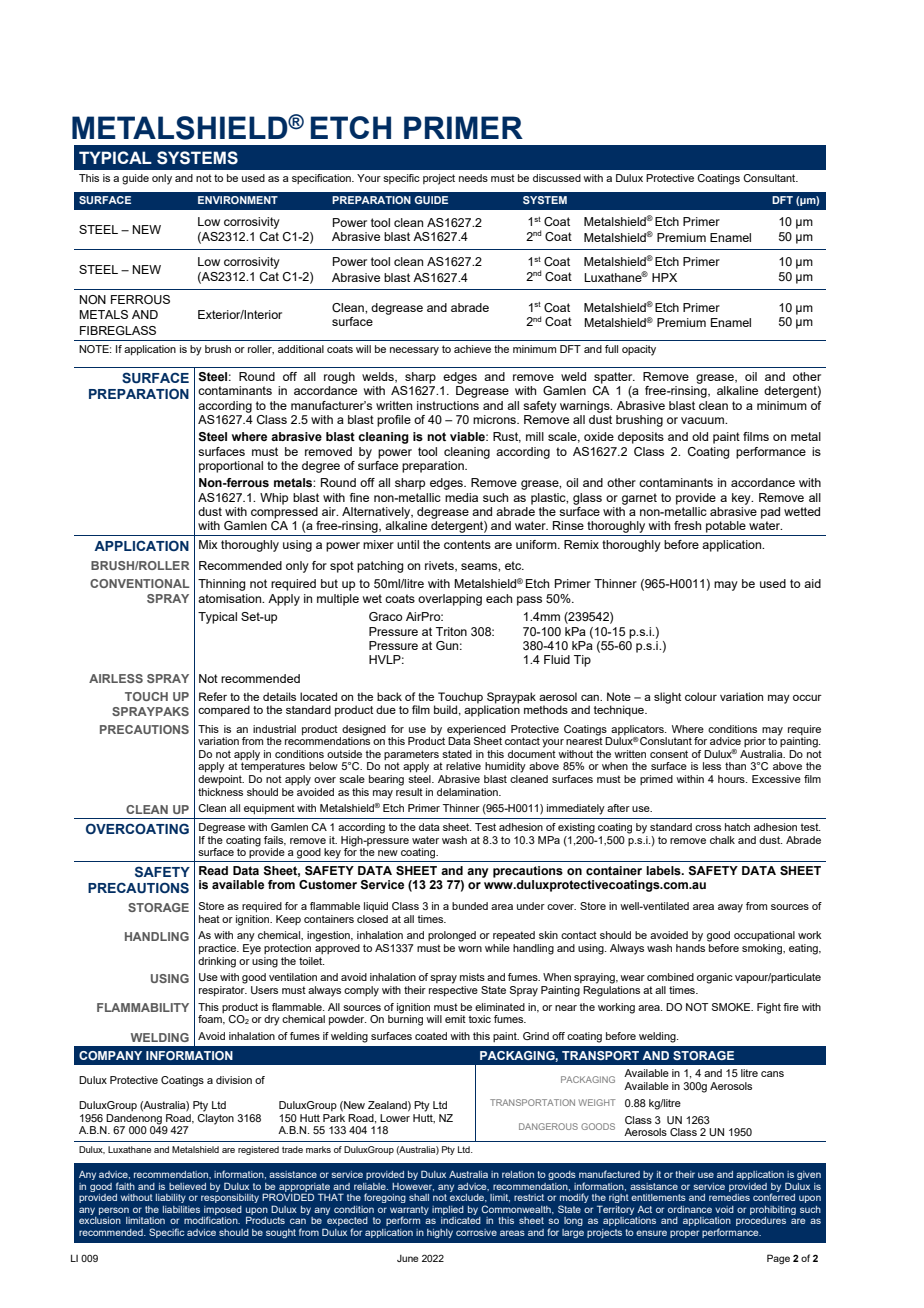  What do you see at coordinates (476, 731) in the page?
I see `experienced` at bounding box center [476, 731].
